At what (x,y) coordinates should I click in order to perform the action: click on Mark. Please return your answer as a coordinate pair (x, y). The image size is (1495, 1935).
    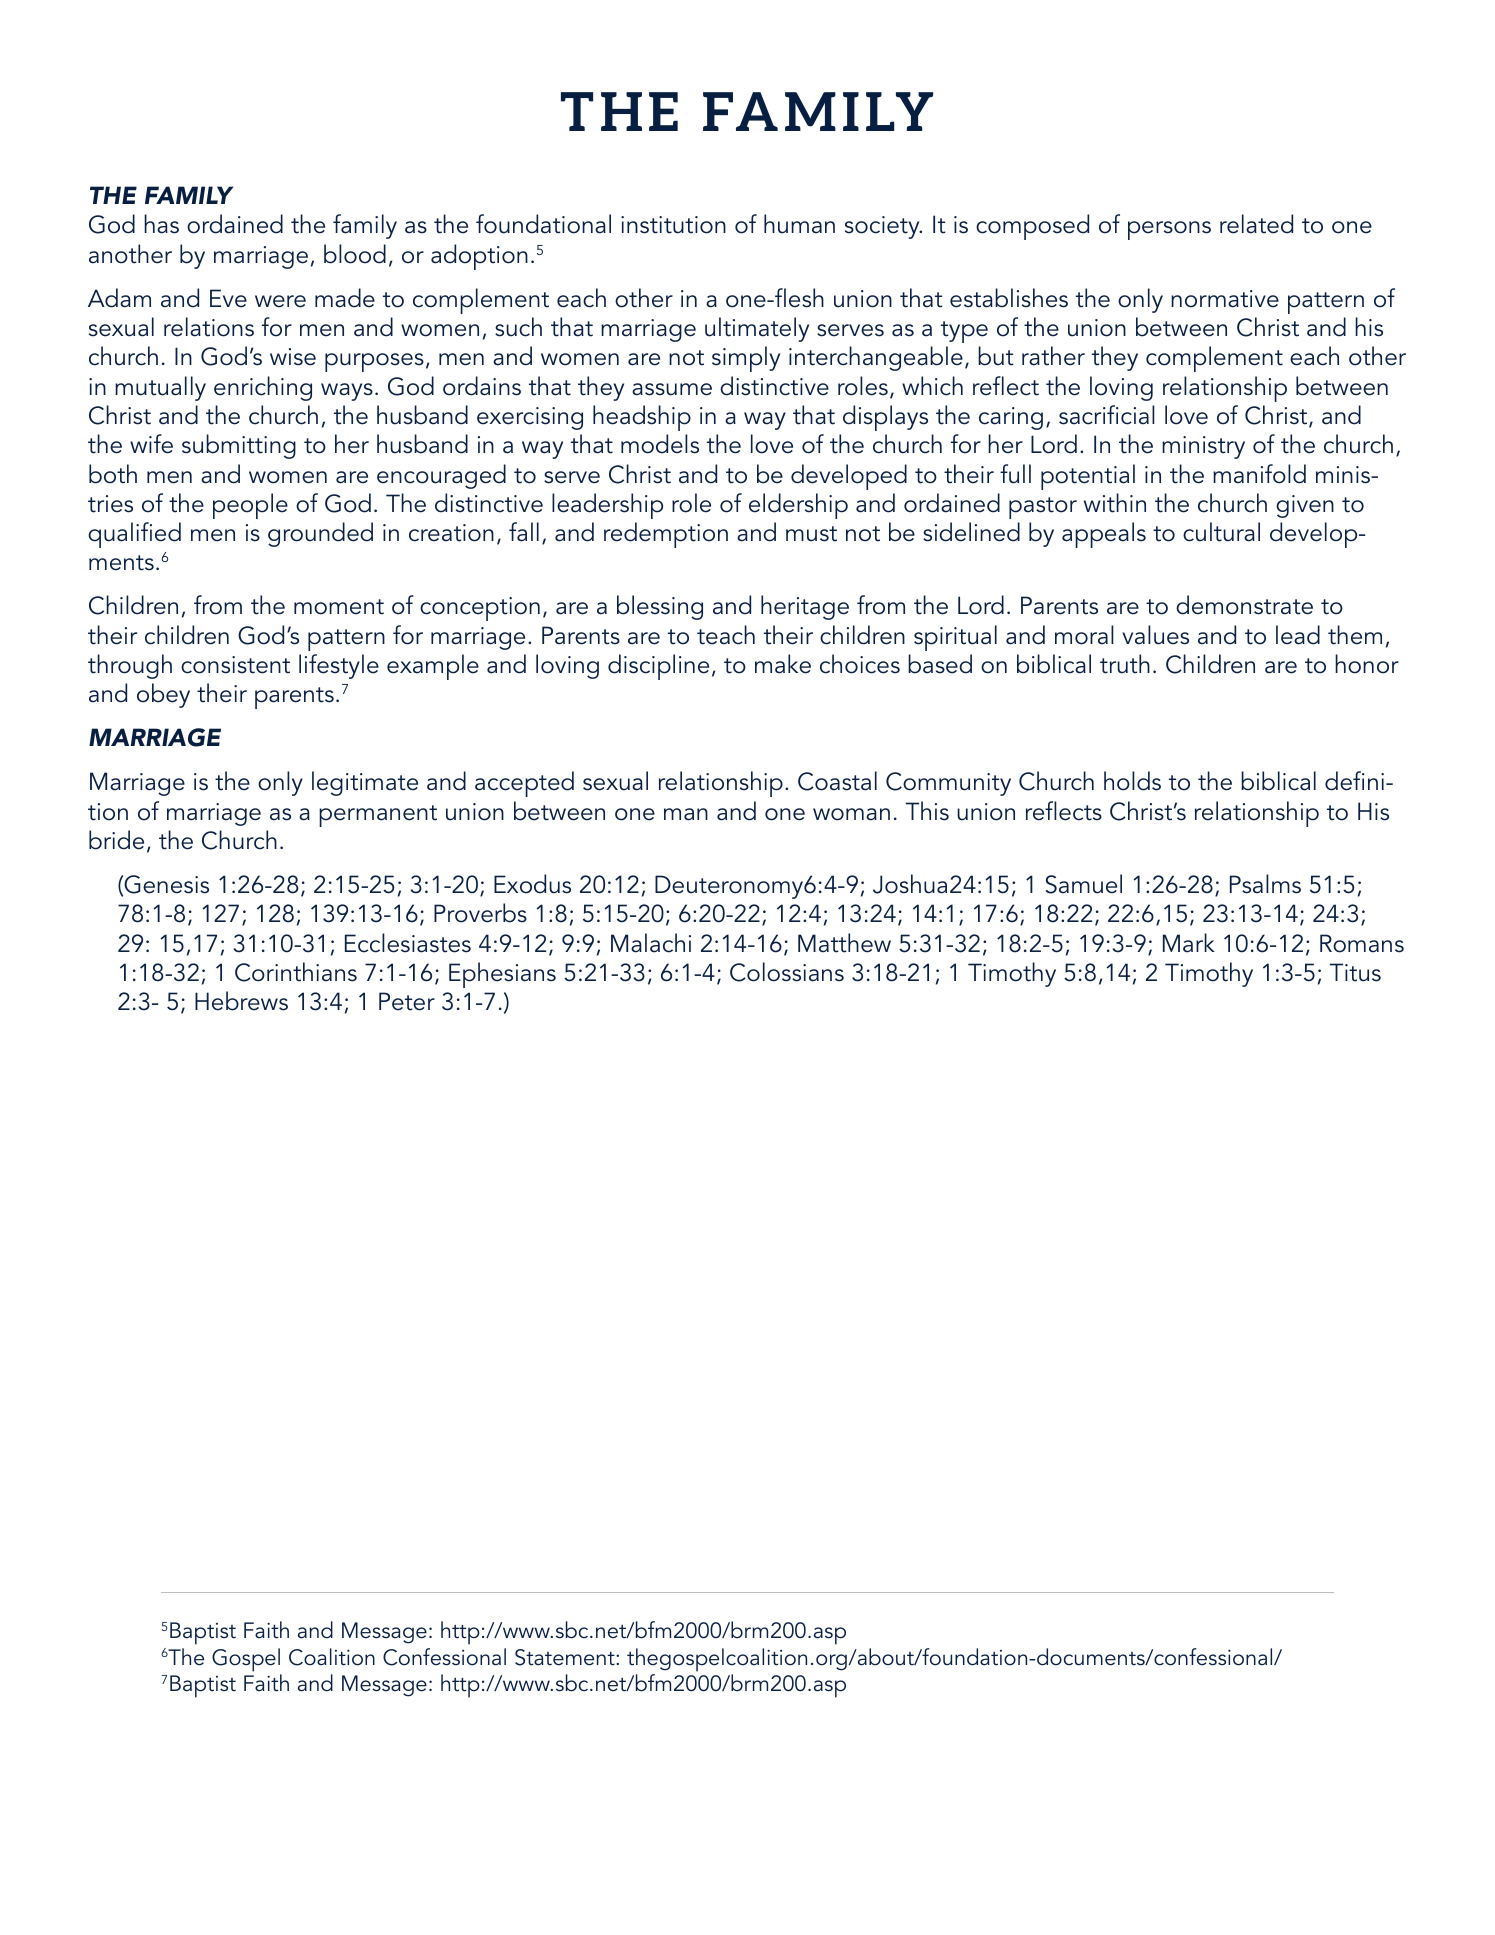
    Looking at the image, I should click on (1189, 943).
